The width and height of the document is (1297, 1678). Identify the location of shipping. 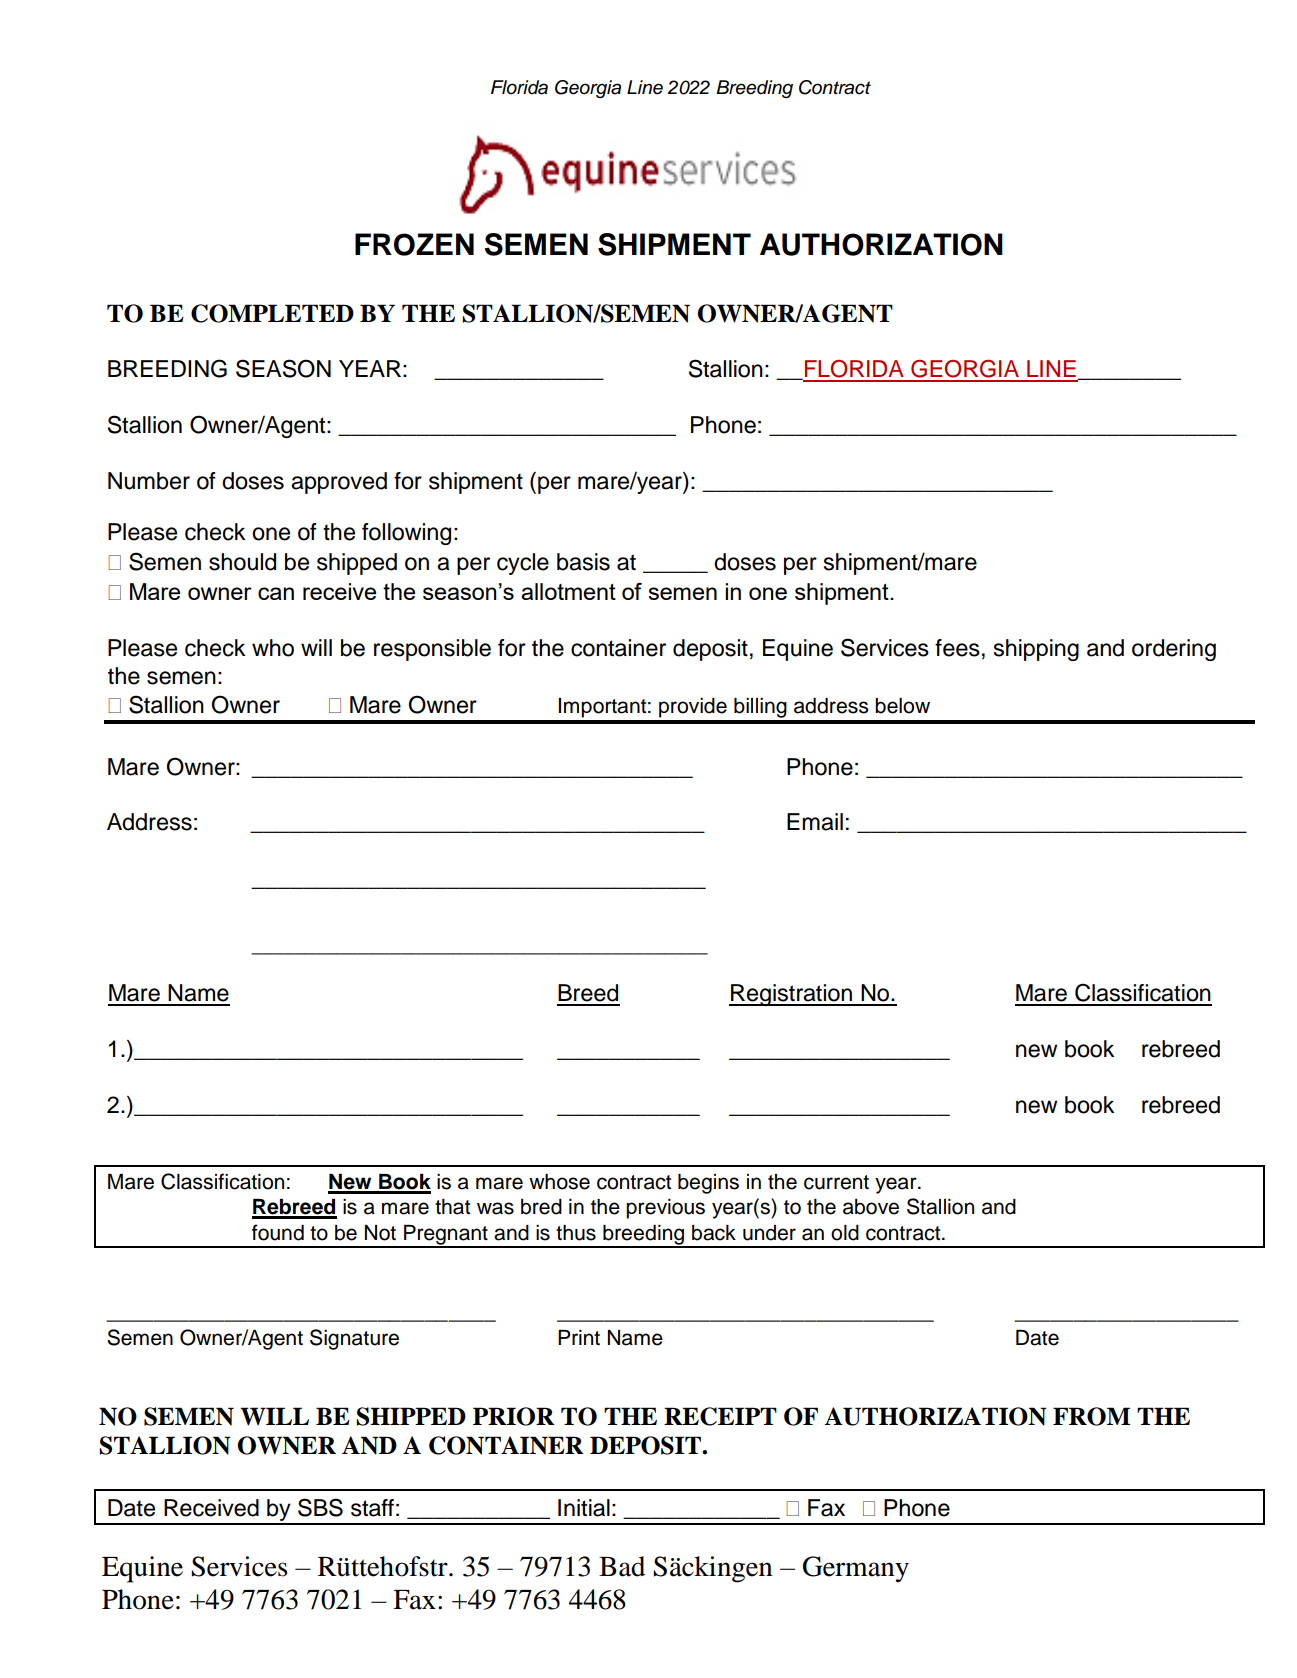
(1036, 650).
